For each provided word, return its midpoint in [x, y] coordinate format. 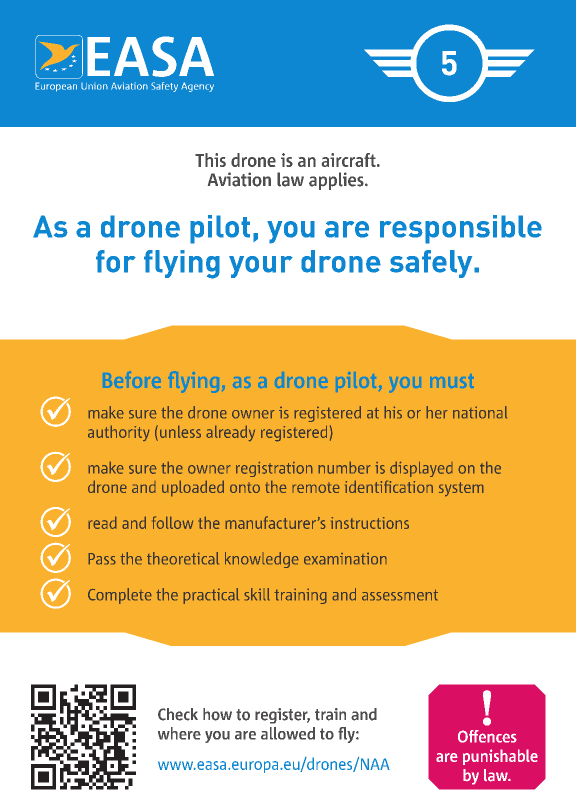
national [480, 412]
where [179, 733]
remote [316, 487]
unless [180, 431]
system [461, 489]
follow [172, 522]
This [210, 160]
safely [432, 264]
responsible [461, 229]
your [261, 267]
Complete [120, 596]
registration [274, 469]
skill [257, 594]
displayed [421, 469]
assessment [400, 595]
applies [337, 181]
